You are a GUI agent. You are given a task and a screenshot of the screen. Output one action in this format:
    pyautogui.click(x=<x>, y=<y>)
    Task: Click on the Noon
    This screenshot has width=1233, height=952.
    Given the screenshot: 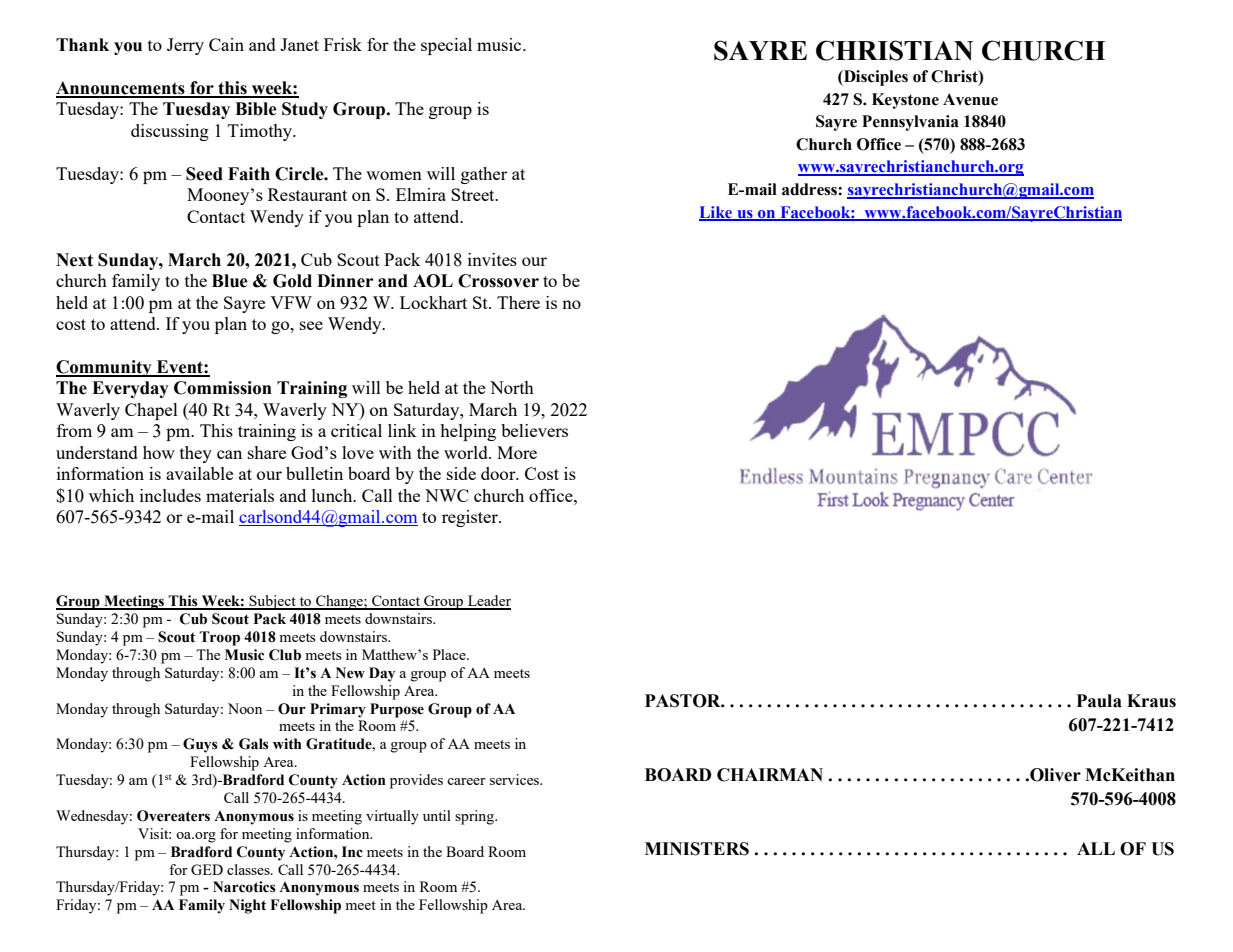 What is the action you would take?
    pyautogui.click(x=245, y=708)
